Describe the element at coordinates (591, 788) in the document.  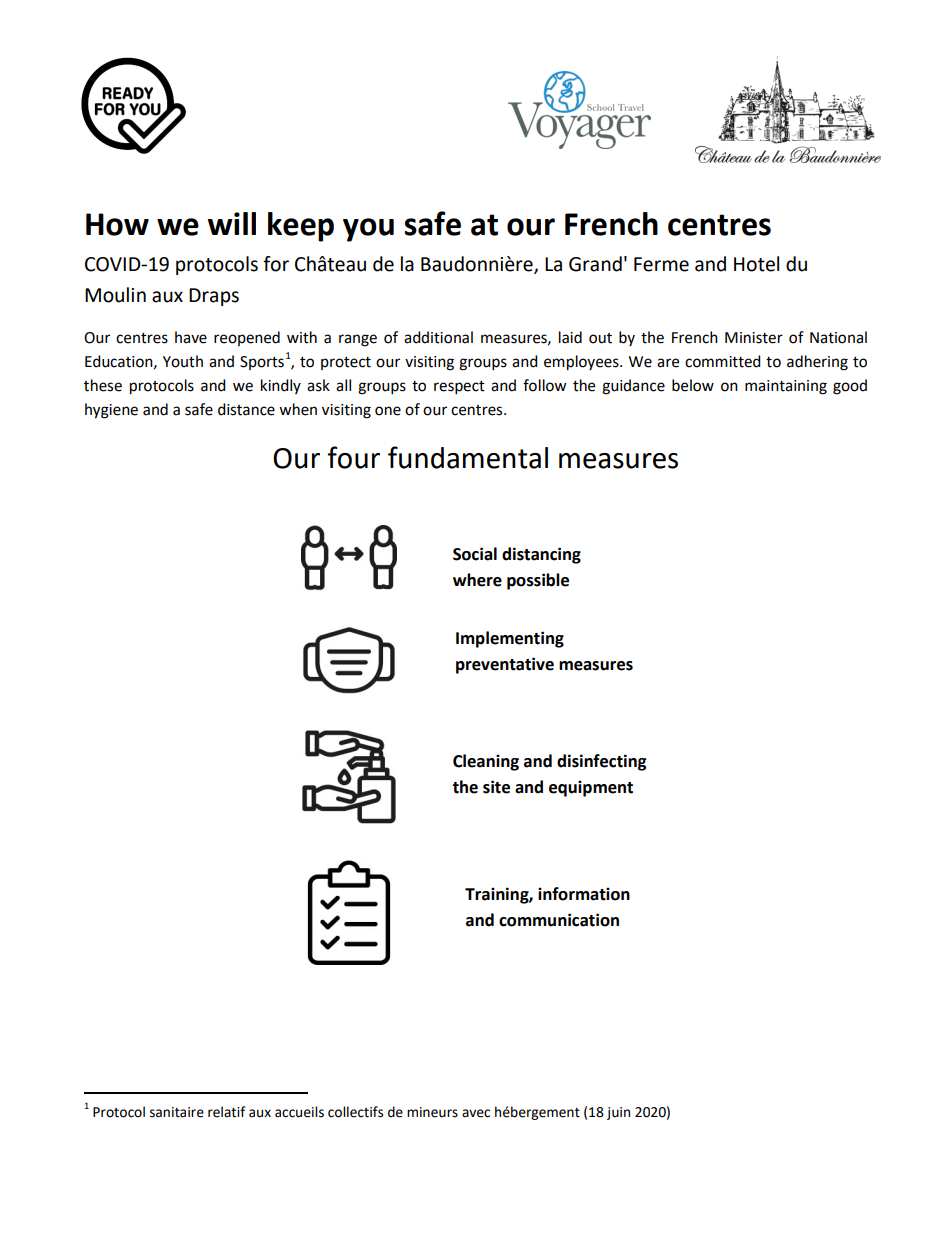
I see `equipment` at that location.
